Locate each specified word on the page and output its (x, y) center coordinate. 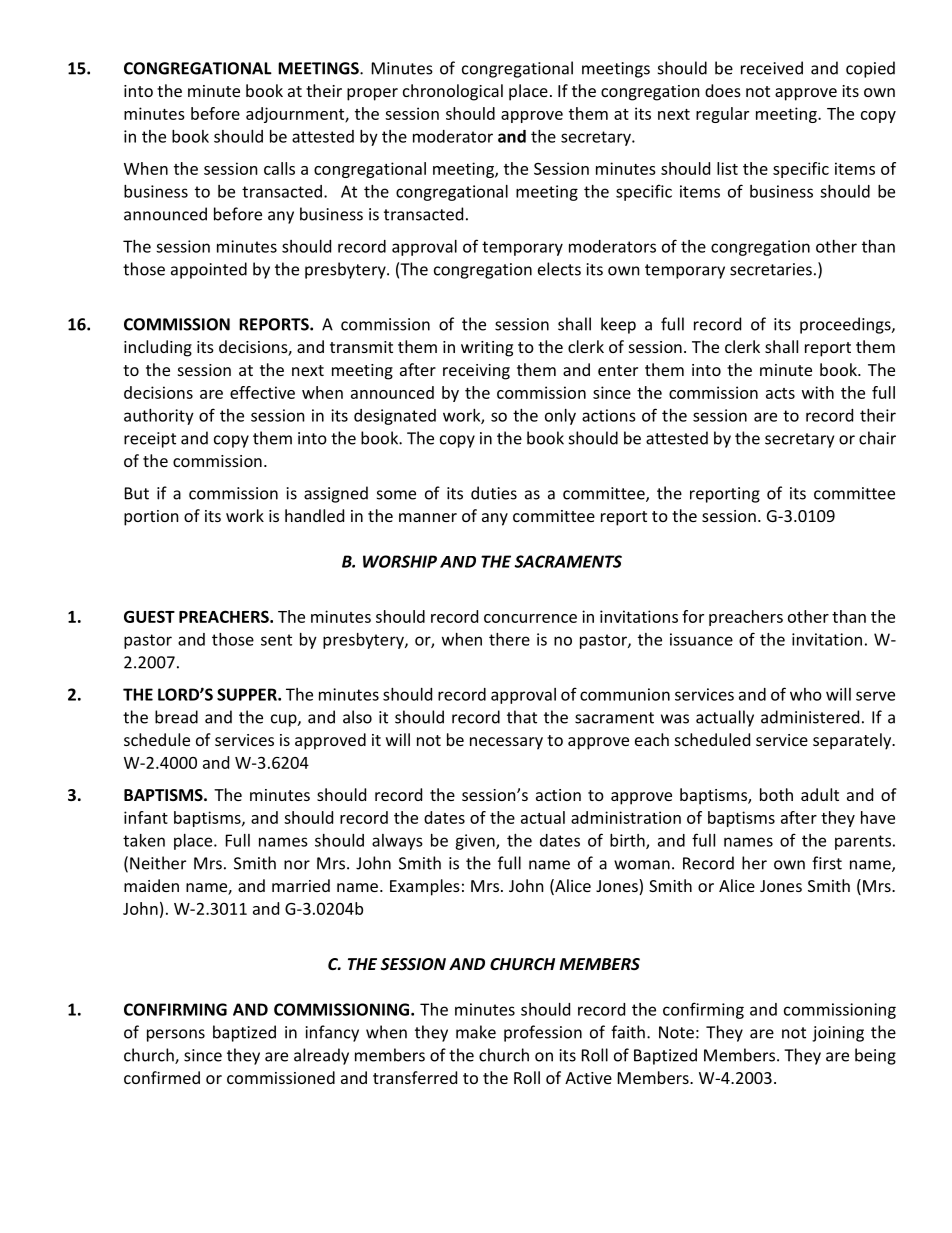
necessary (506, 743)
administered (810, 717)
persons (176, 1035)
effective (262, 392)
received (772, 68)
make (476, 1032)
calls (279, 168)
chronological (453, 92)
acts (780, 393)
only (560, 417)
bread (176, 717)
